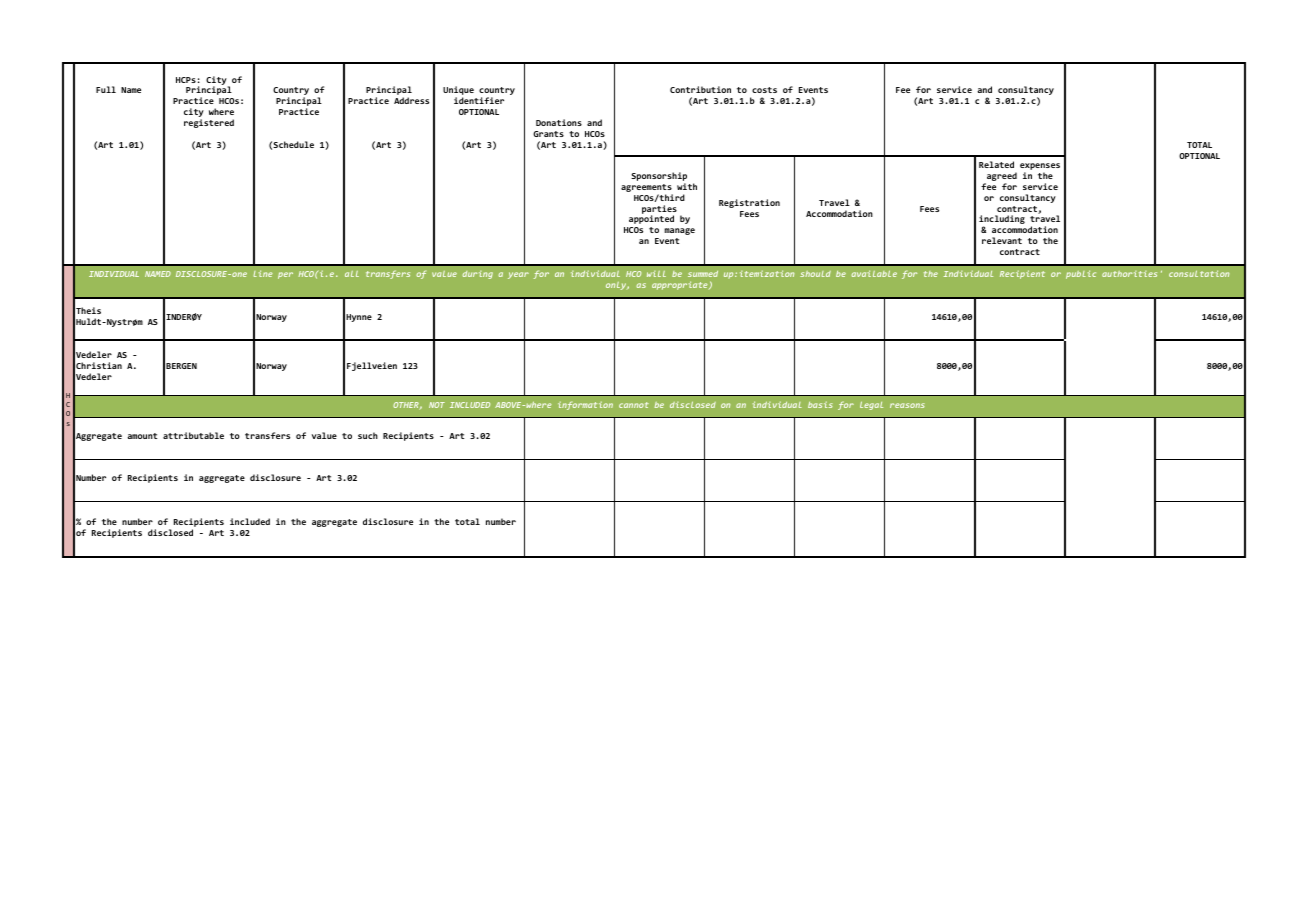 This page has height=924, width=1308. I want to click on cannot, so click(634, 405).
